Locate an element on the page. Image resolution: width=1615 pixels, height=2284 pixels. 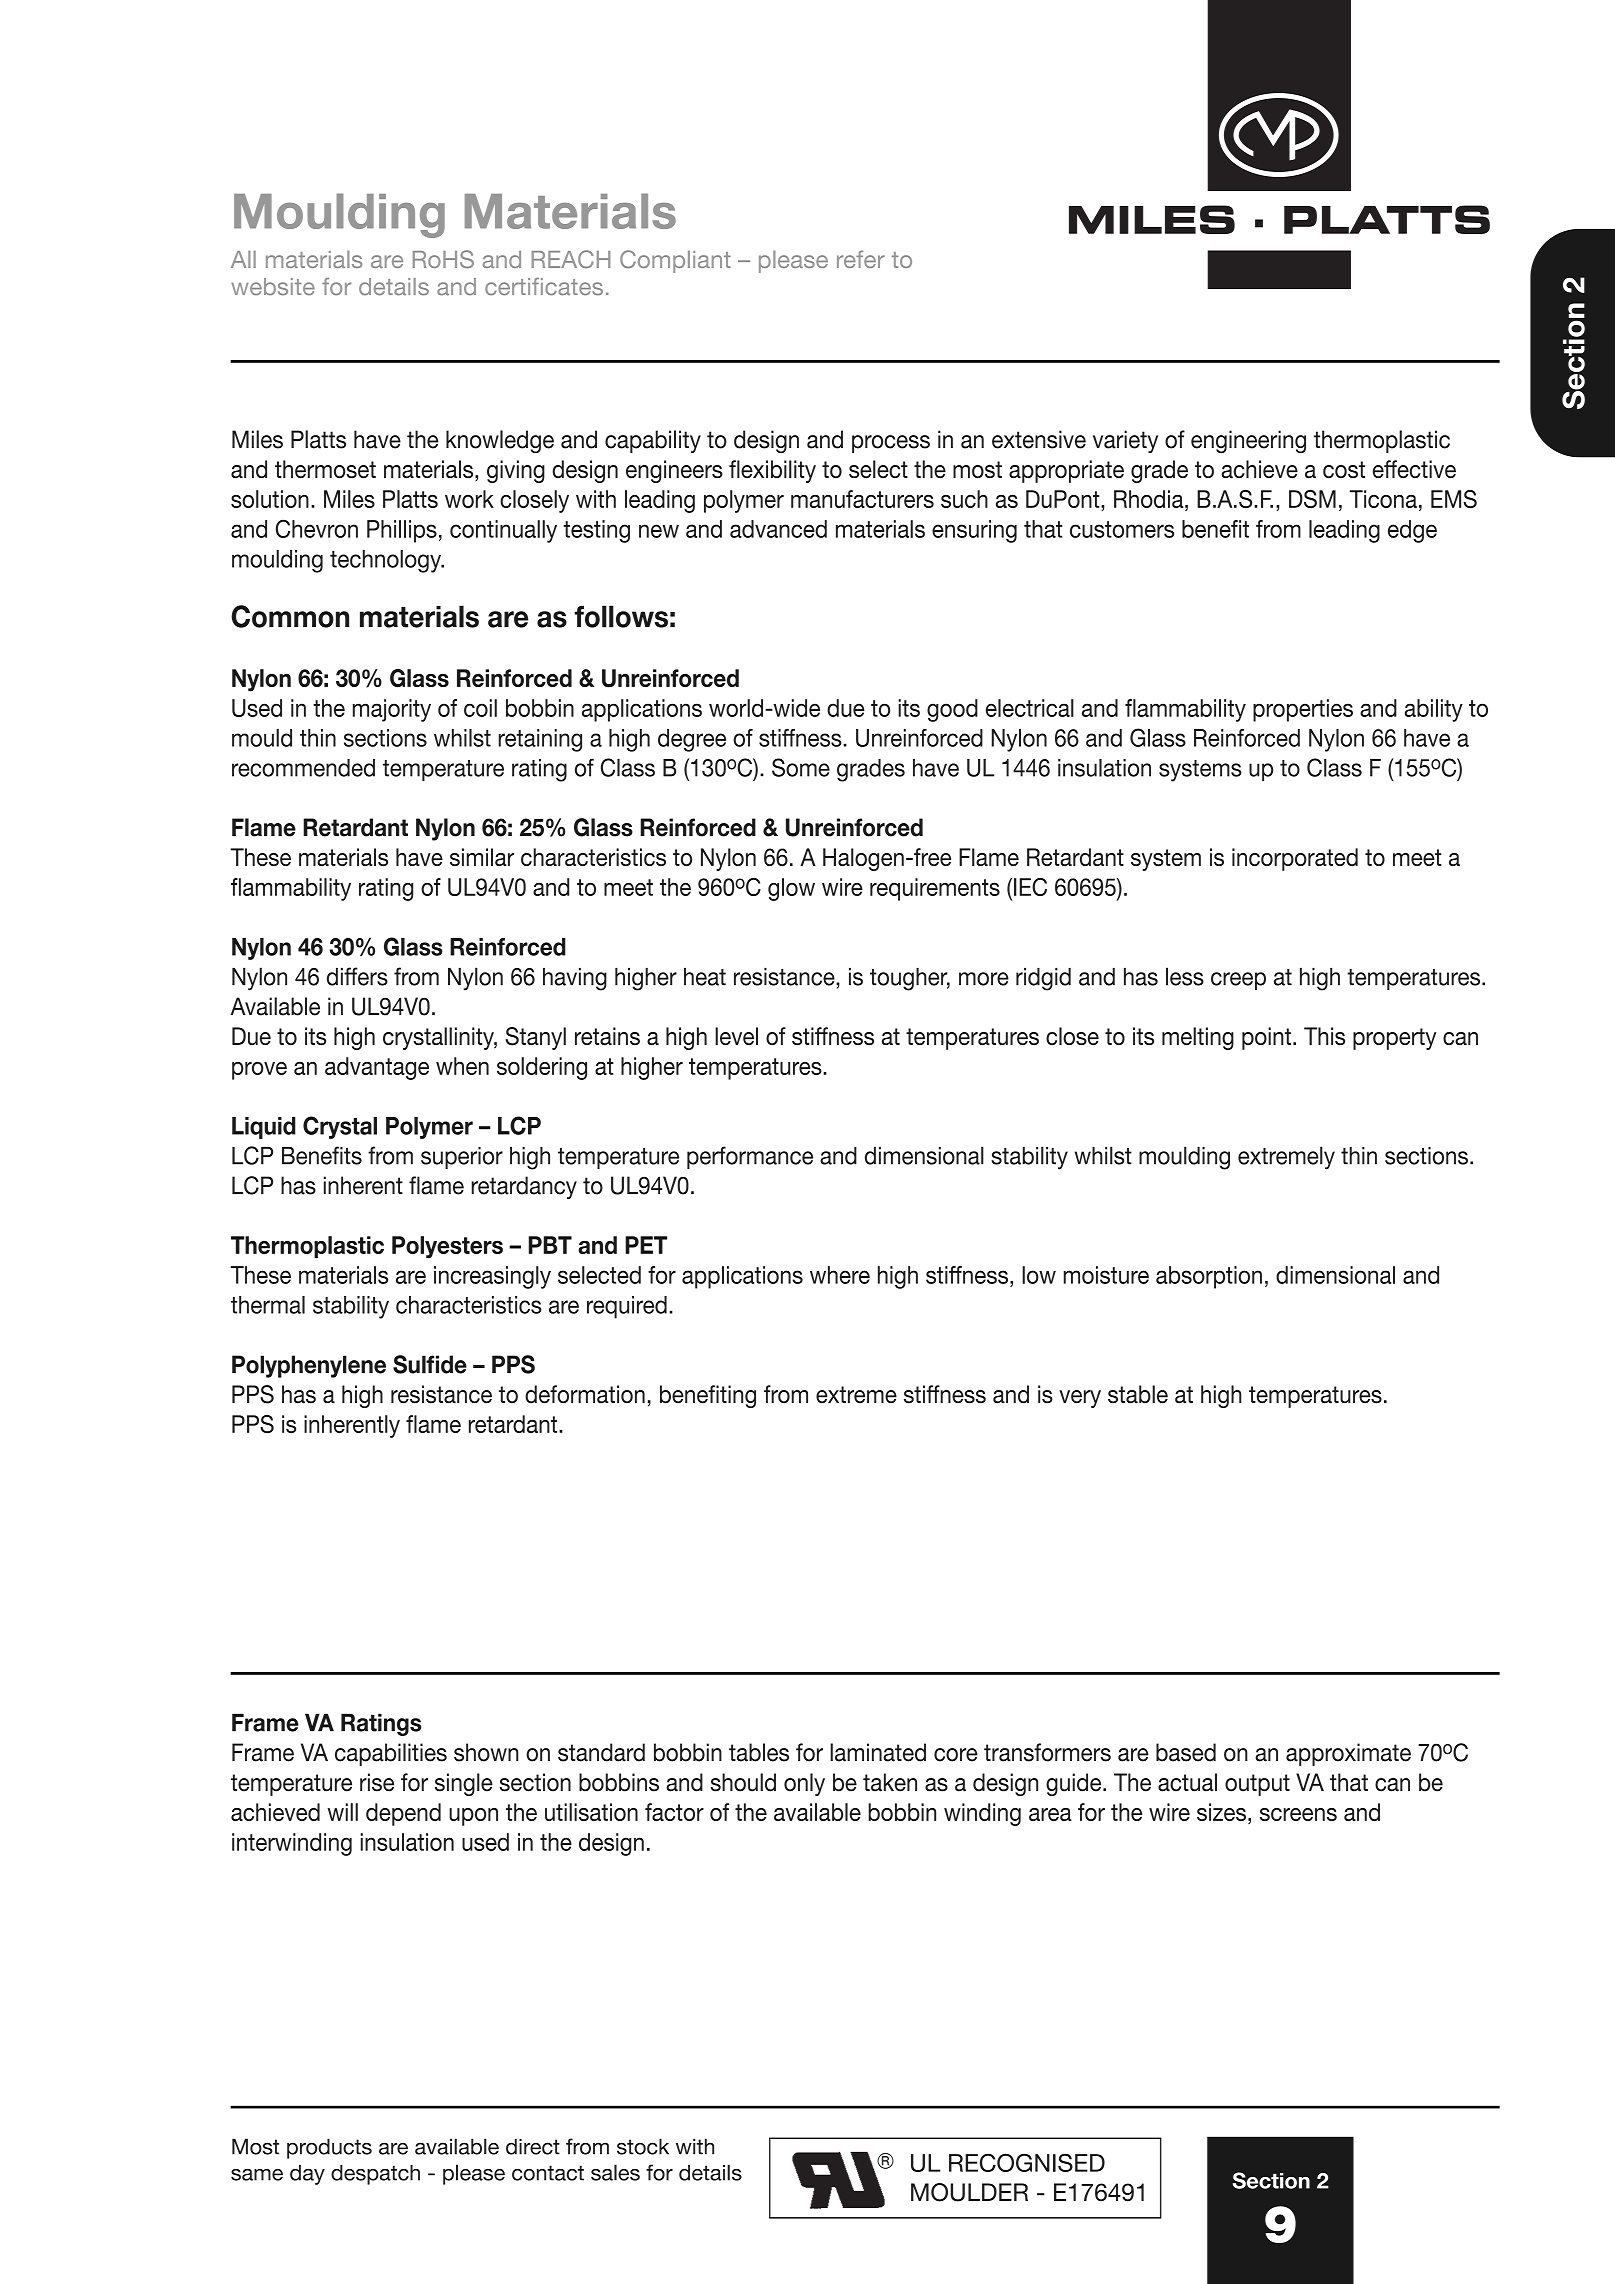
despatch is located at coordinates (375, 2175).
